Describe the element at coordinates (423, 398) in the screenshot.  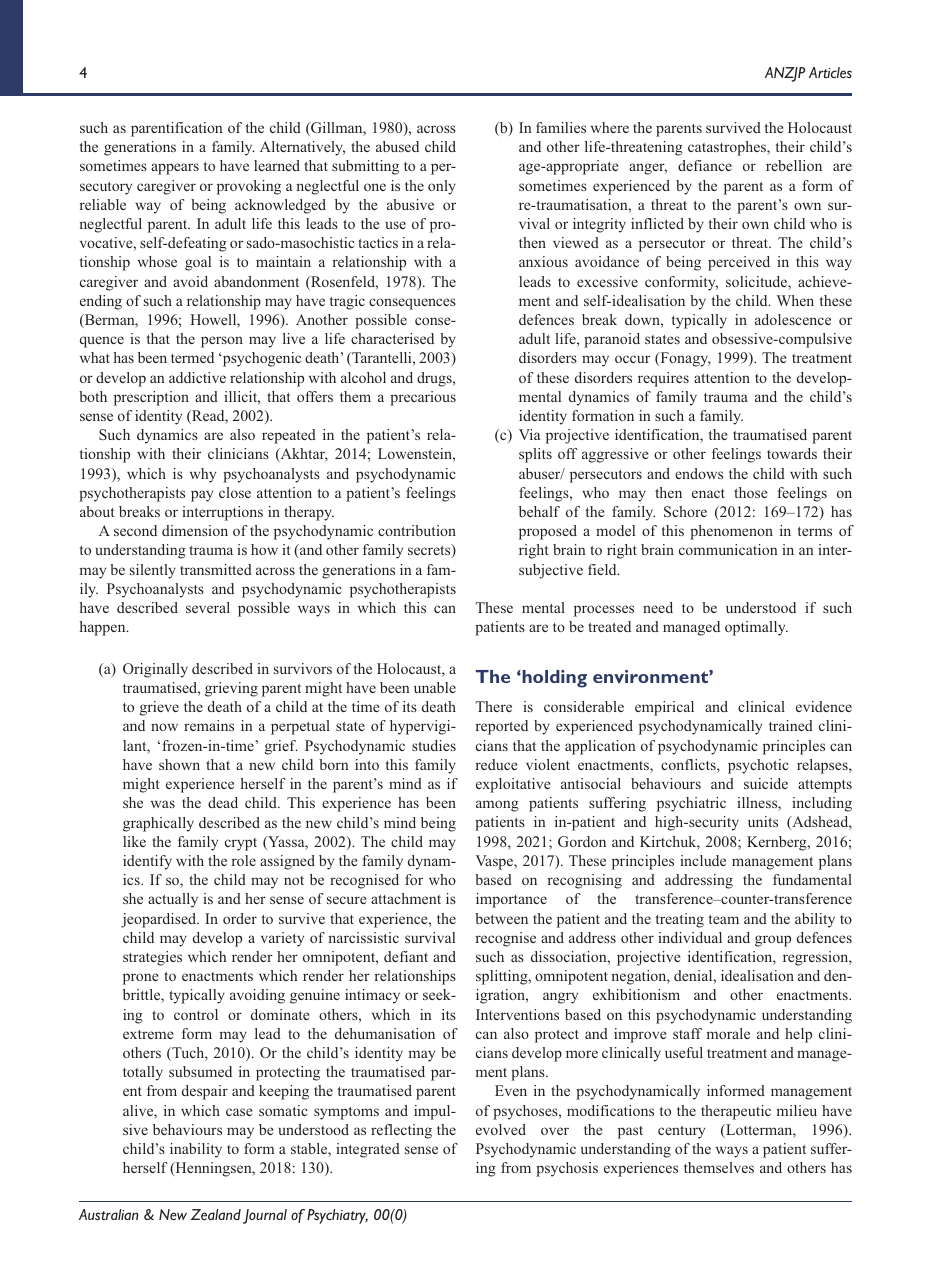
I see `precarious` at that location.
